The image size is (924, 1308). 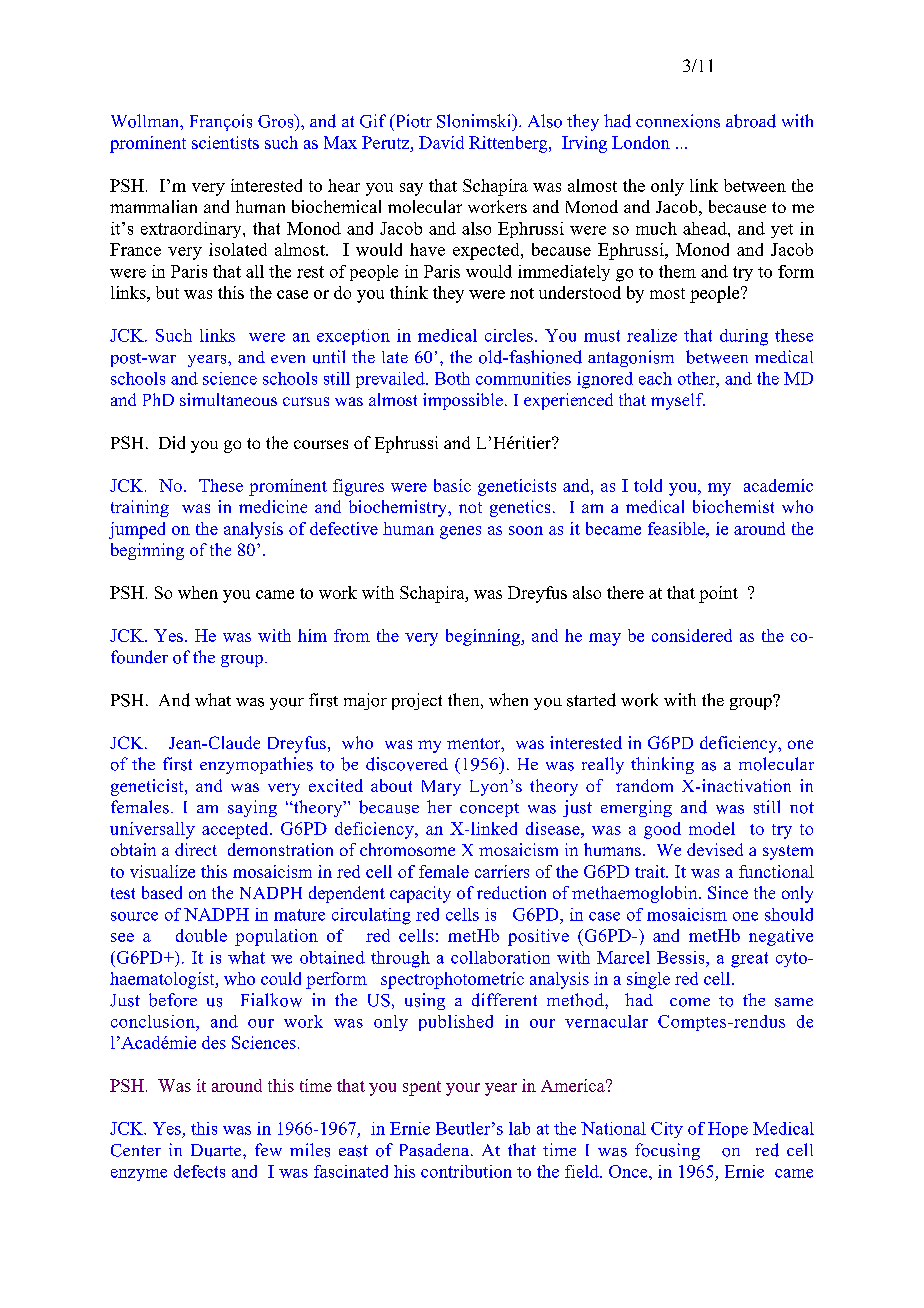 I want to click on contribution, so click(x=466, y=1171).
